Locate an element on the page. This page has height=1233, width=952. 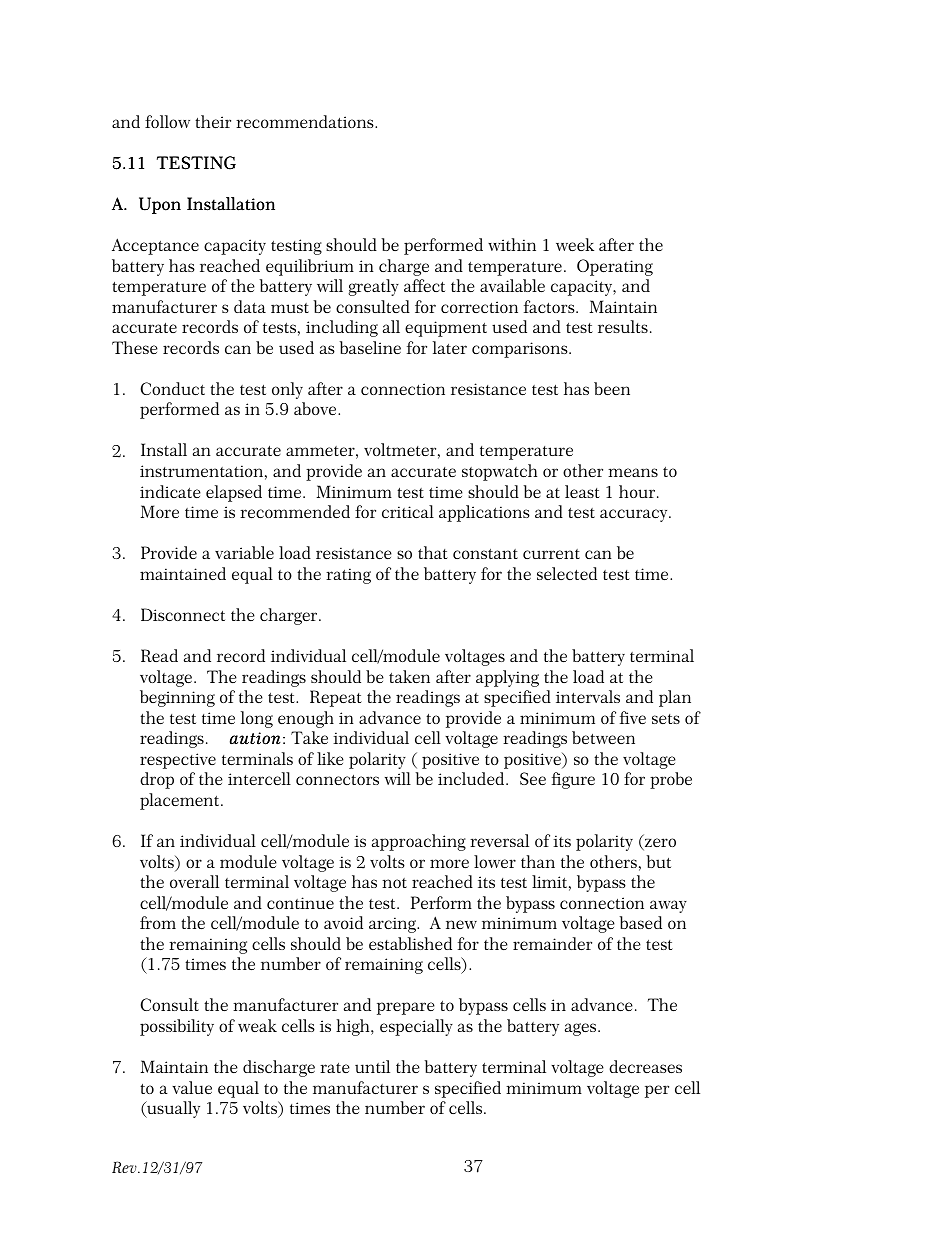
been is located at coordinates (612, 388).
